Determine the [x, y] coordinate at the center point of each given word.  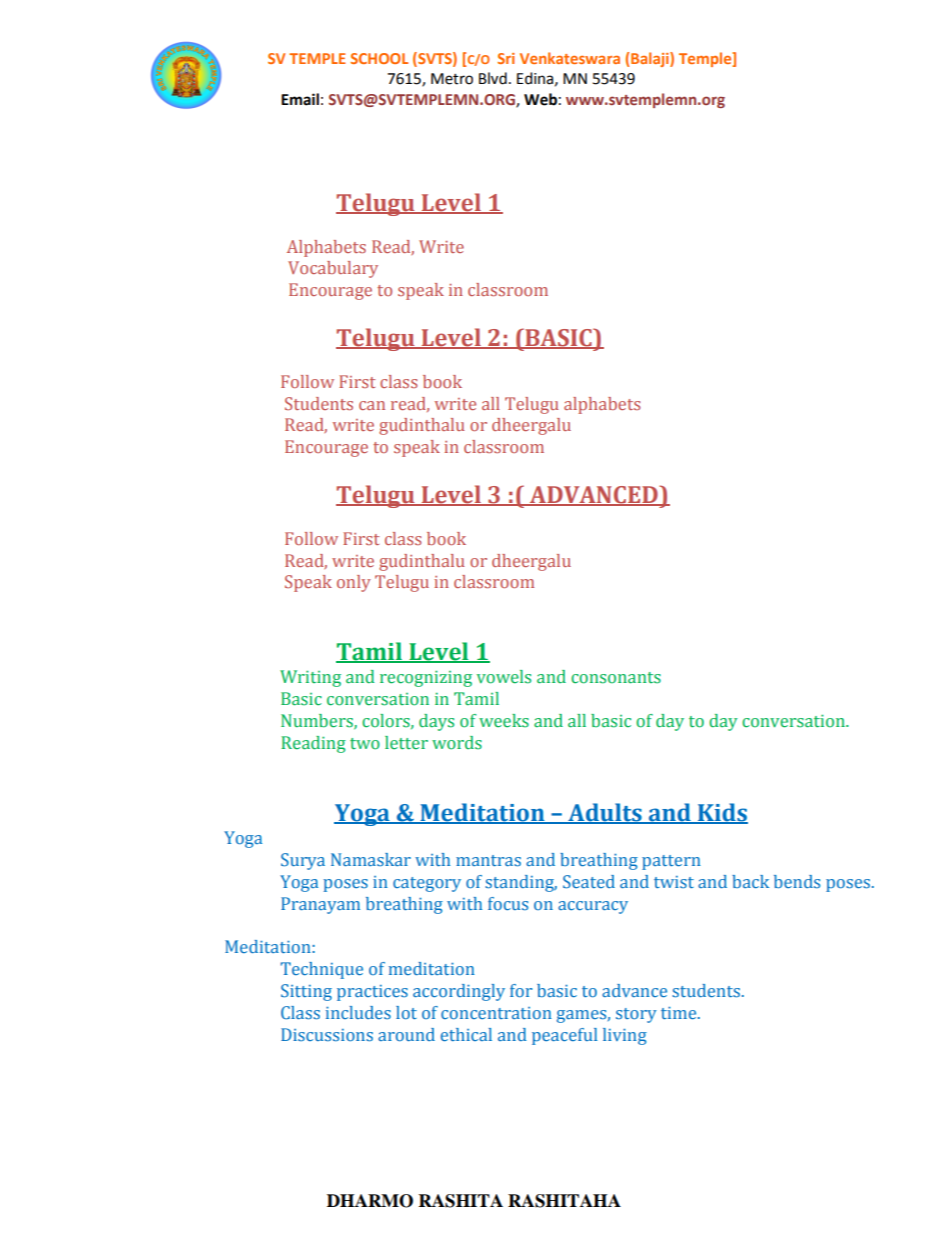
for [521, 990]
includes [358, 1012]
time [680, 1013]
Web [540, 99]
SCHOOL [379, 58]
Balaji [651, 59]
